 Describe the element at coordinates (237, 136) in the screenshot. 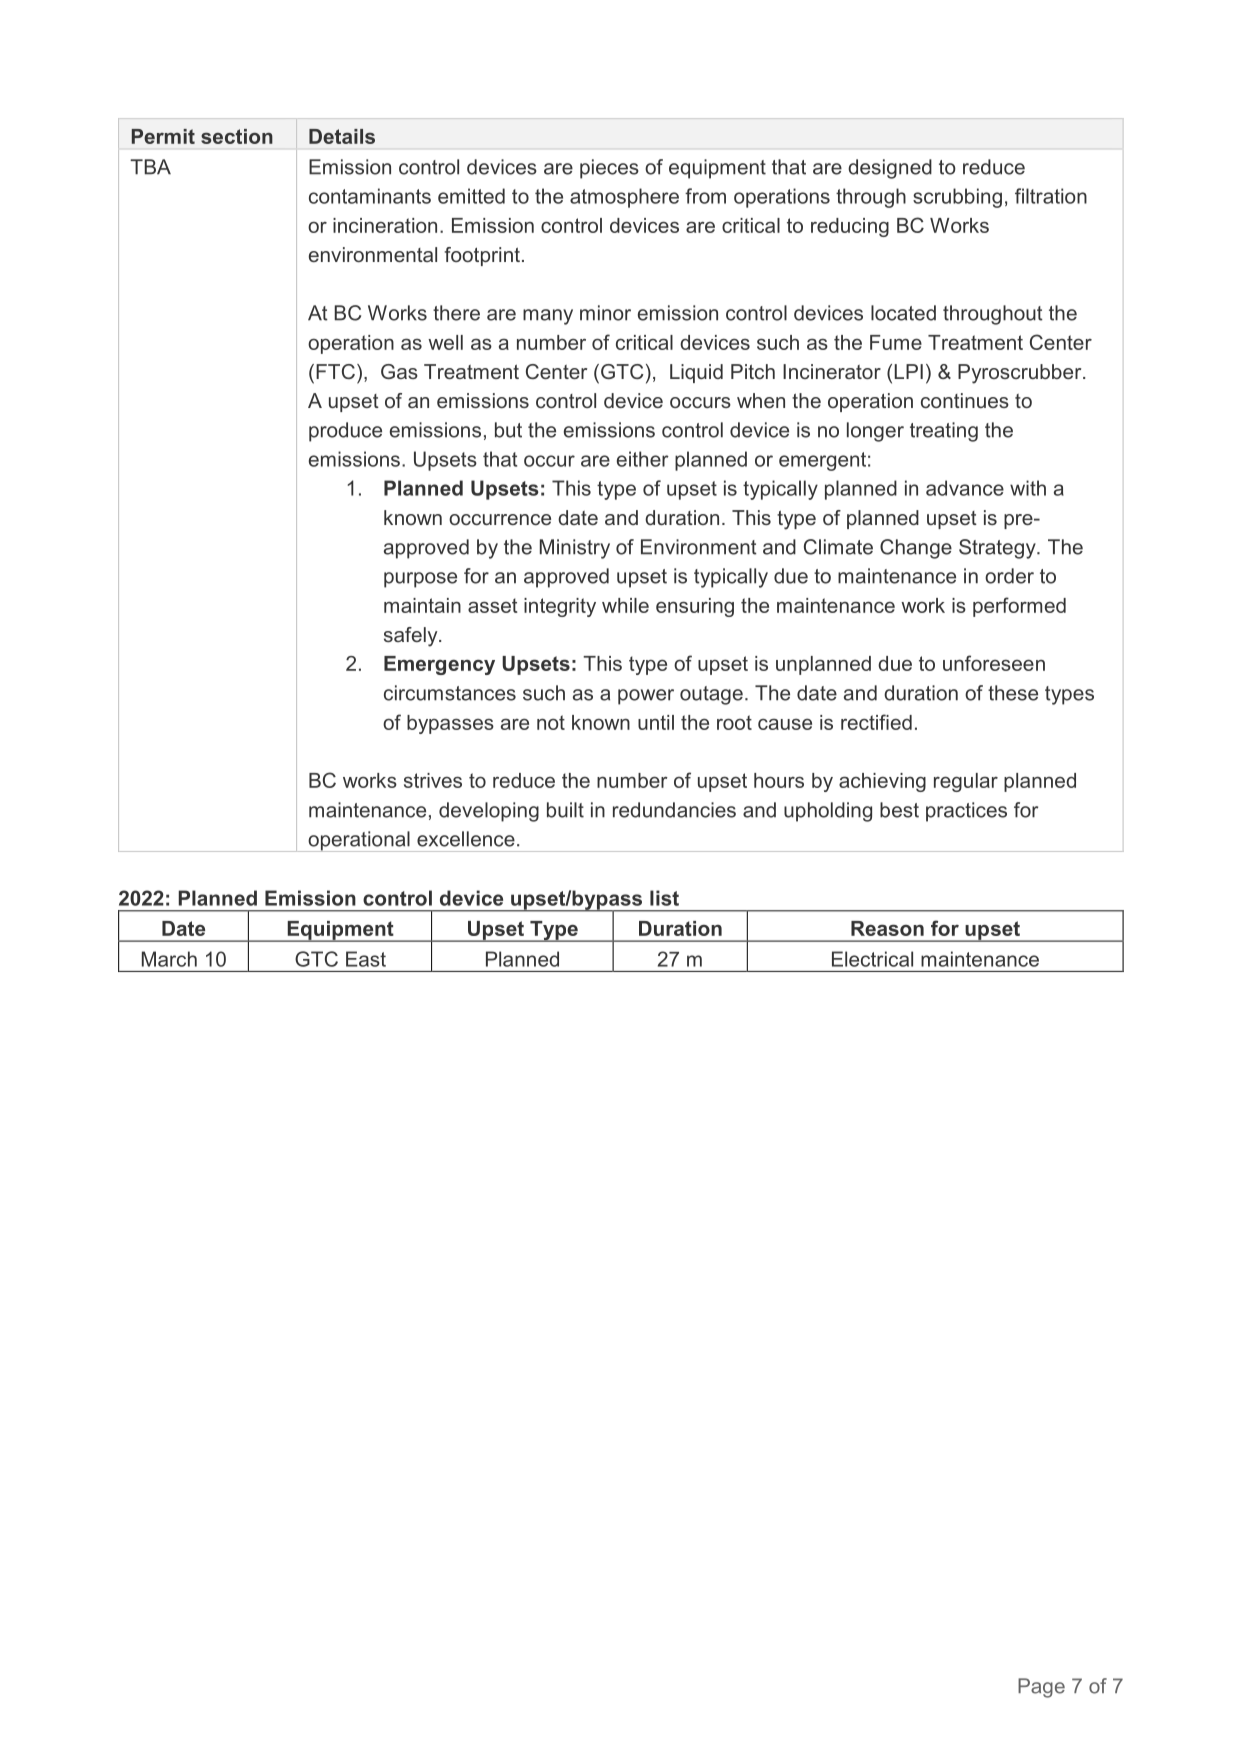

I see `section` at that location.
